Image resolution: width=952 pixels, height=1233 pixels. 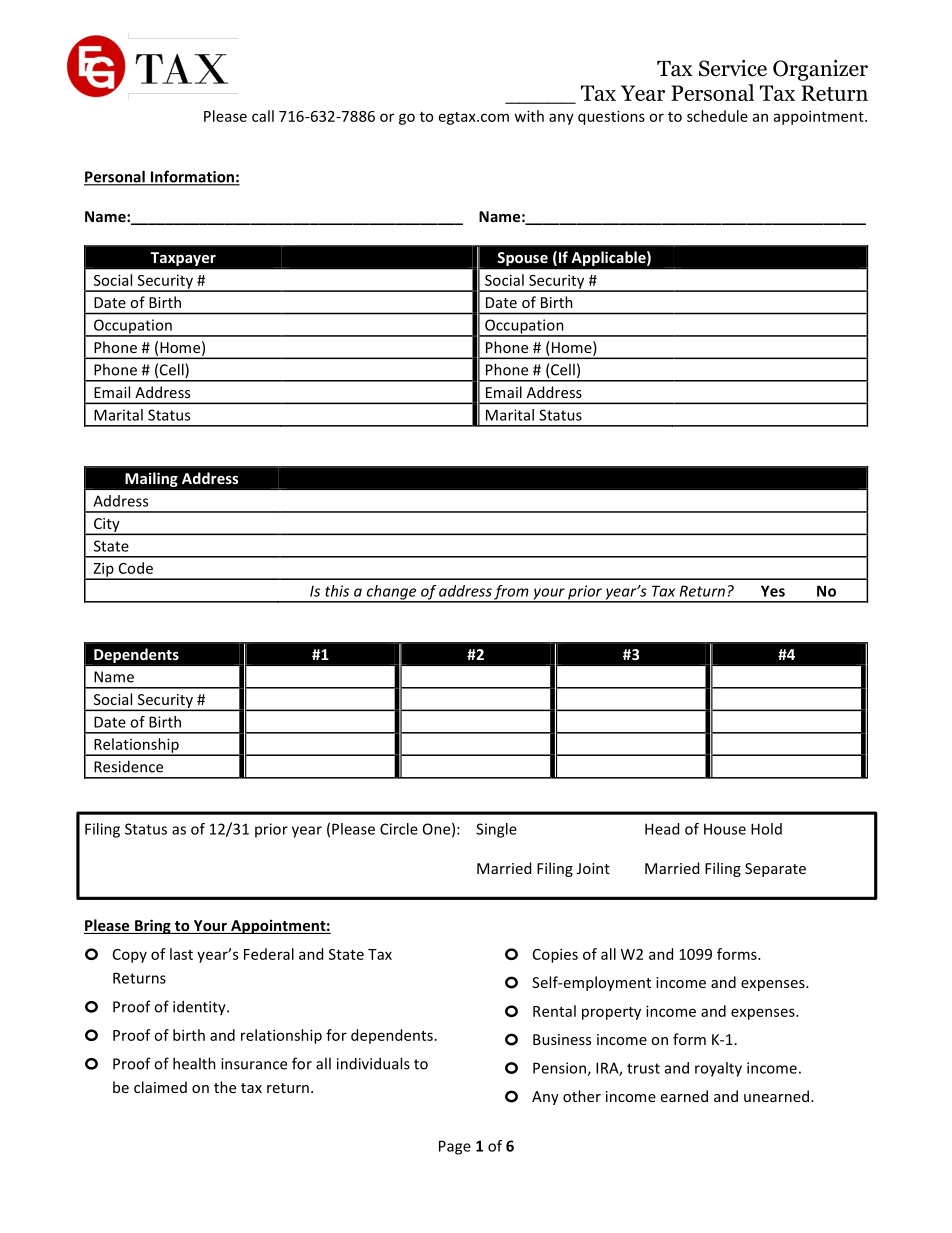 What do you see at coordinates (775, 870) in the screenshot?
I see `Separate` at bounding box center [775, 870].
